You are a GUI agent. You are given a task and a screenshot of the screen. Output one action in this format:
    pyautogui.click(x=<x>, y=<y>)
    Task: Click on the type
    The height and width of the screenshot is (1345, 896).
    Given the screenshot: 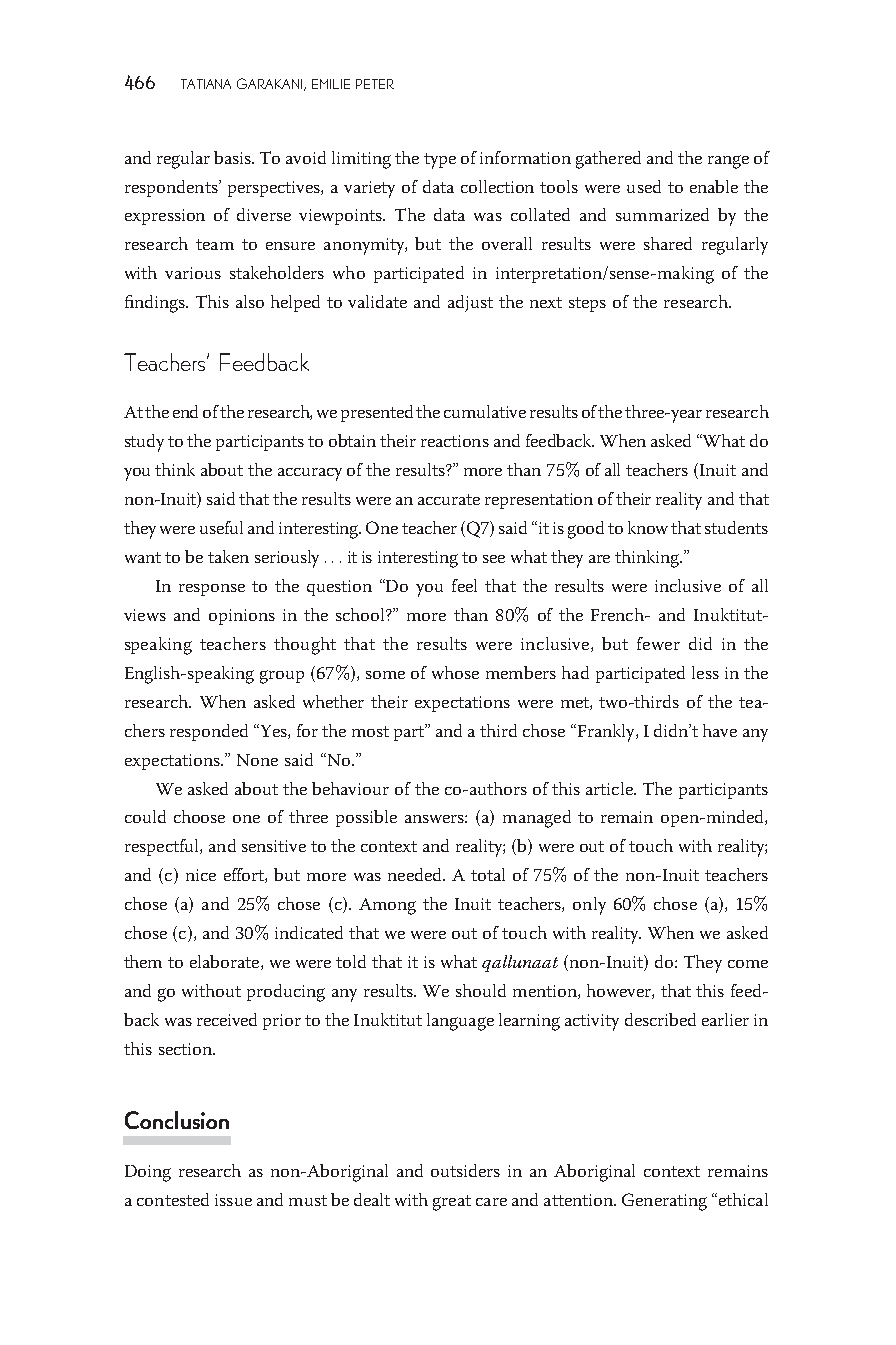 What is the action you would take?
    pyautogui.click(x=440, y=161)
